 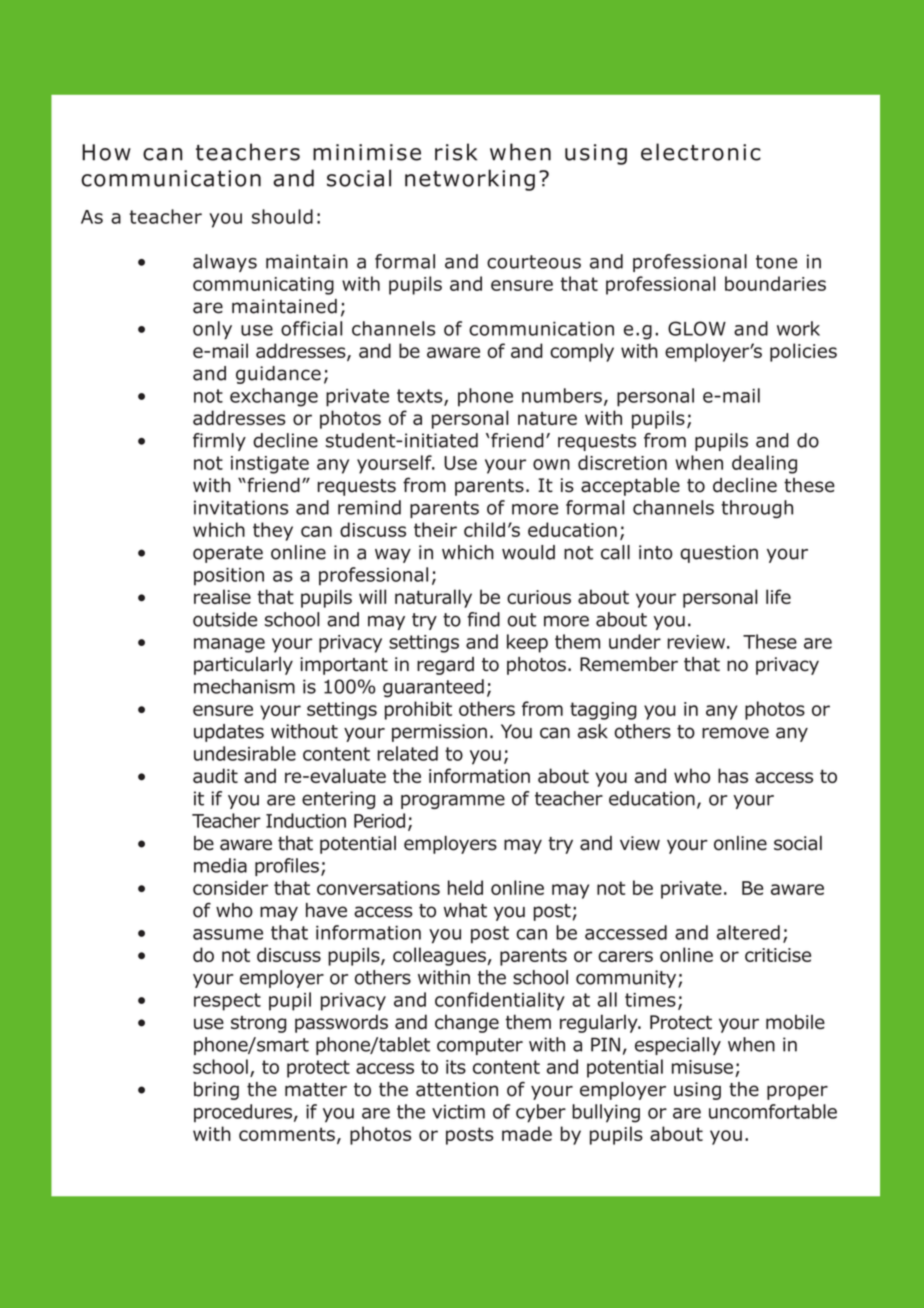 What do you see at coordinates (773, 1111) in the image?
I see `uncomfortable` at bounding box center [773, 1111].
